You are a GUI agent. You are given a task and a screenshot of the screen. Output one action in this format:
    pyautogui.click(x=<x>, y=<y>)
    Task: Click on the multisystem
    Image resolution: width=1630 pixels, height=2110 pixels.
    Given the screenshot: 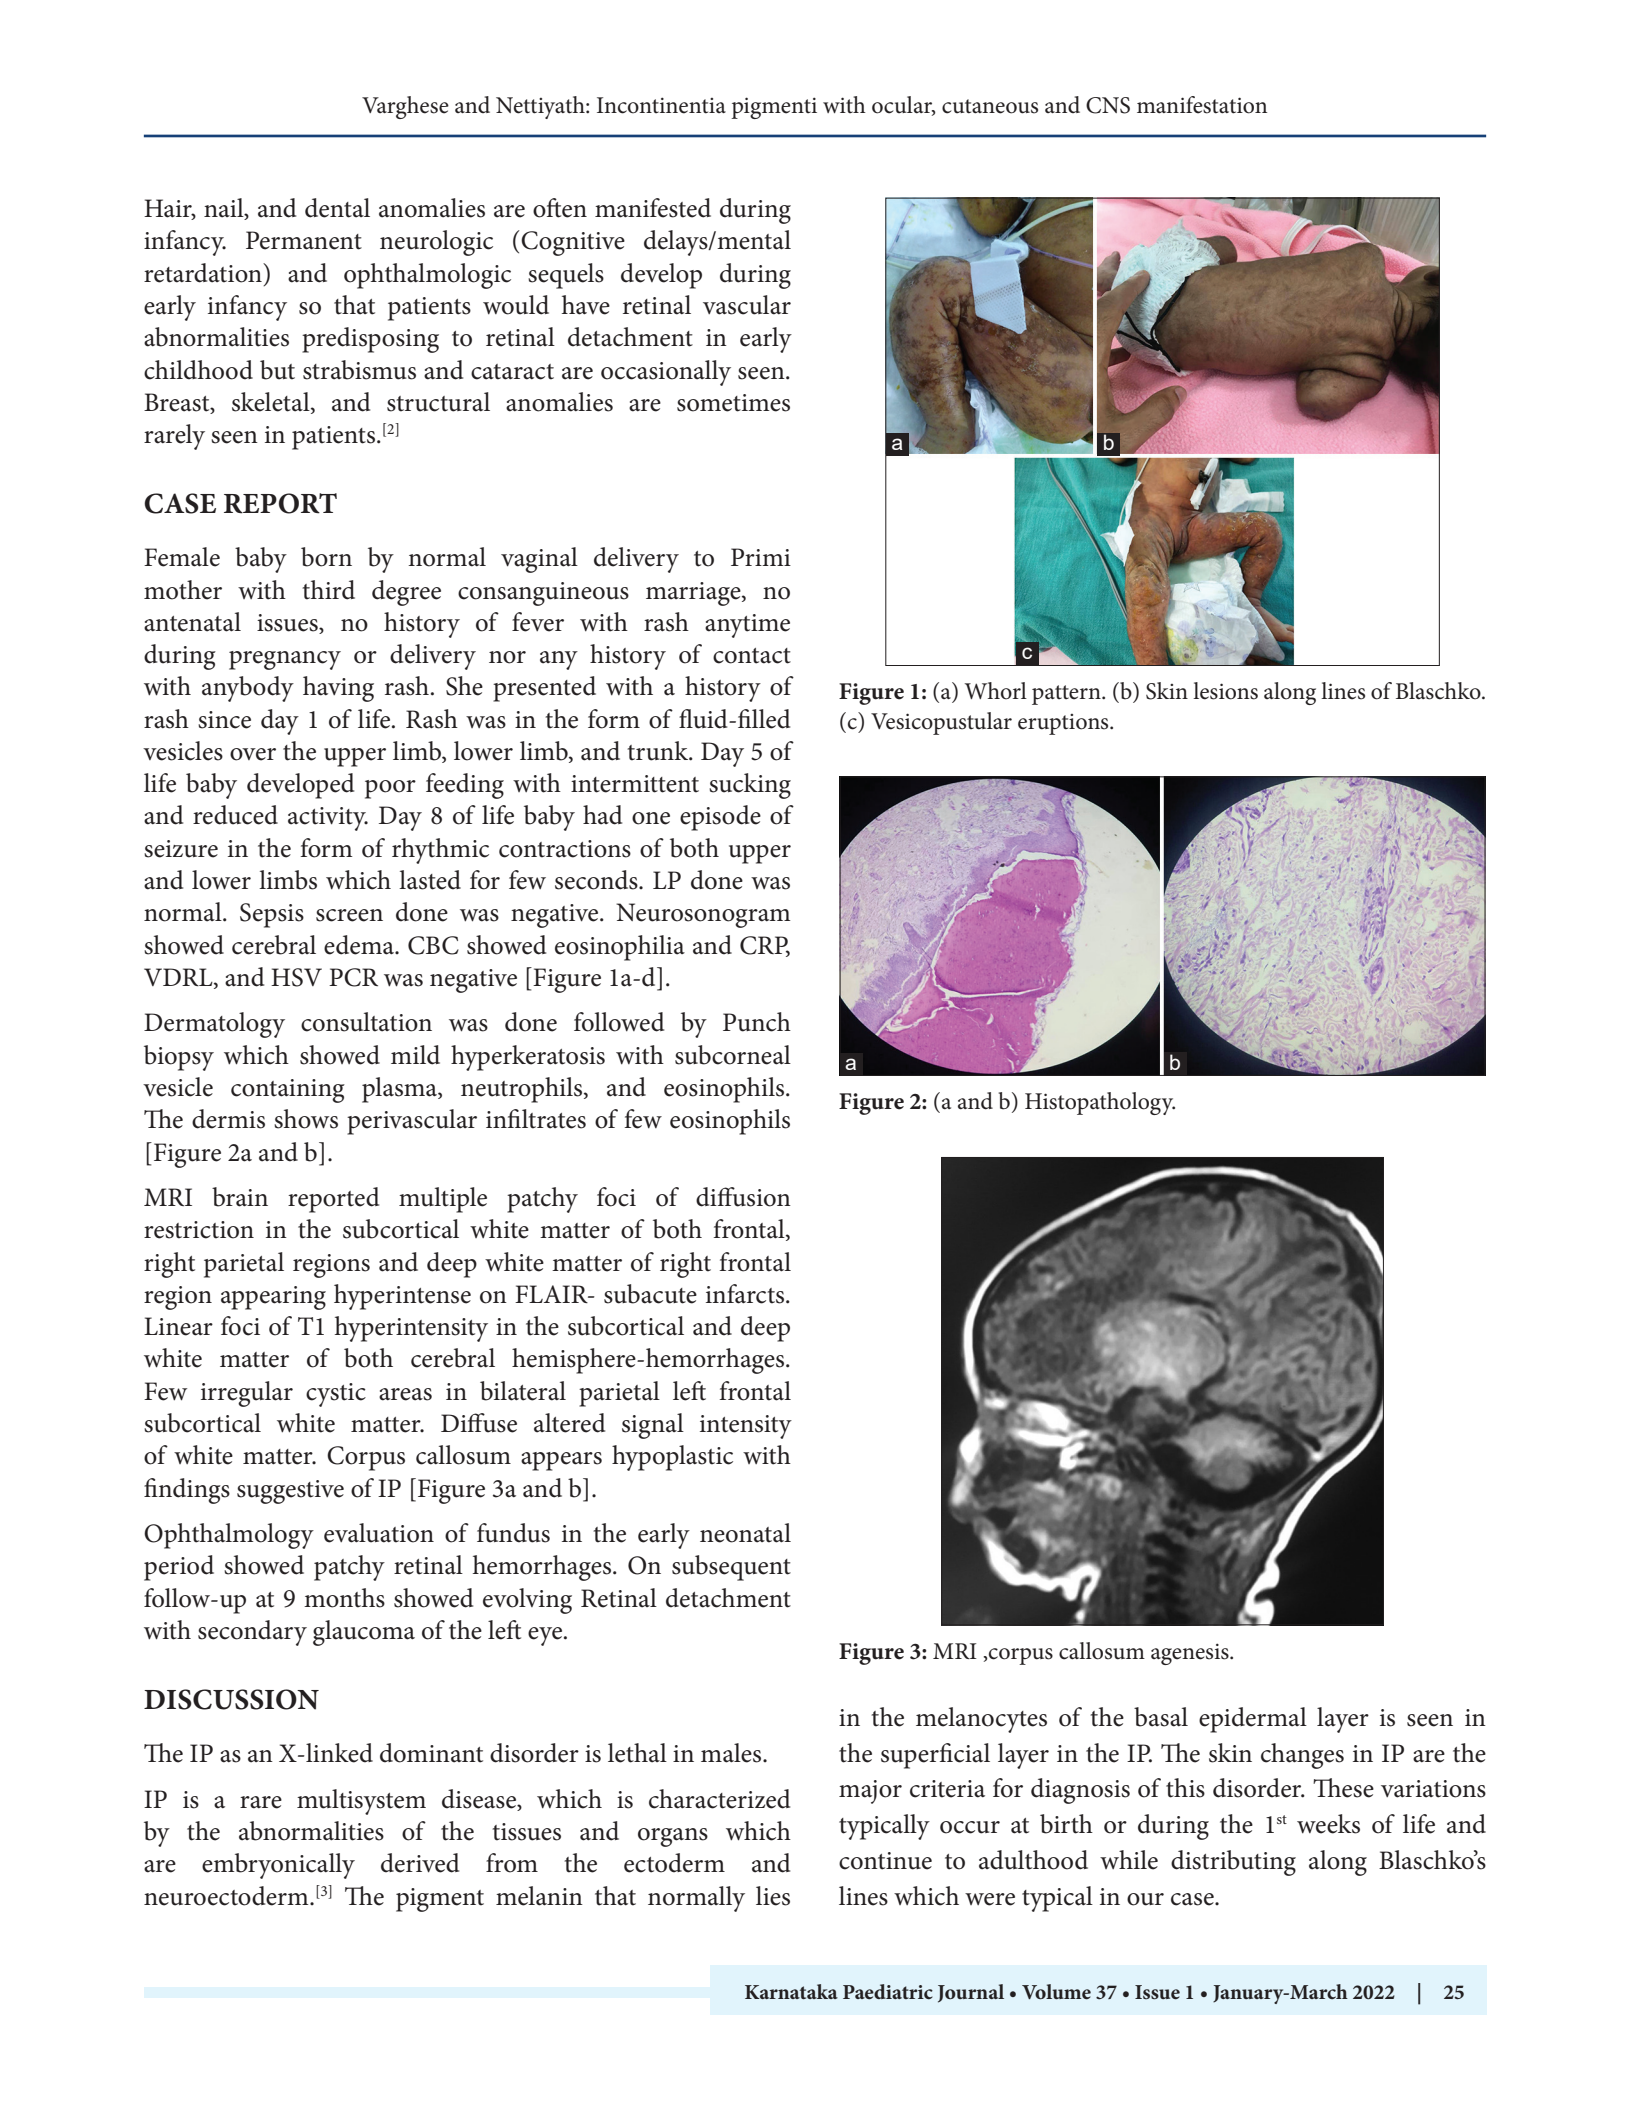 What is the action you would take?
    pyautogui.click(x=361, y=1802)
